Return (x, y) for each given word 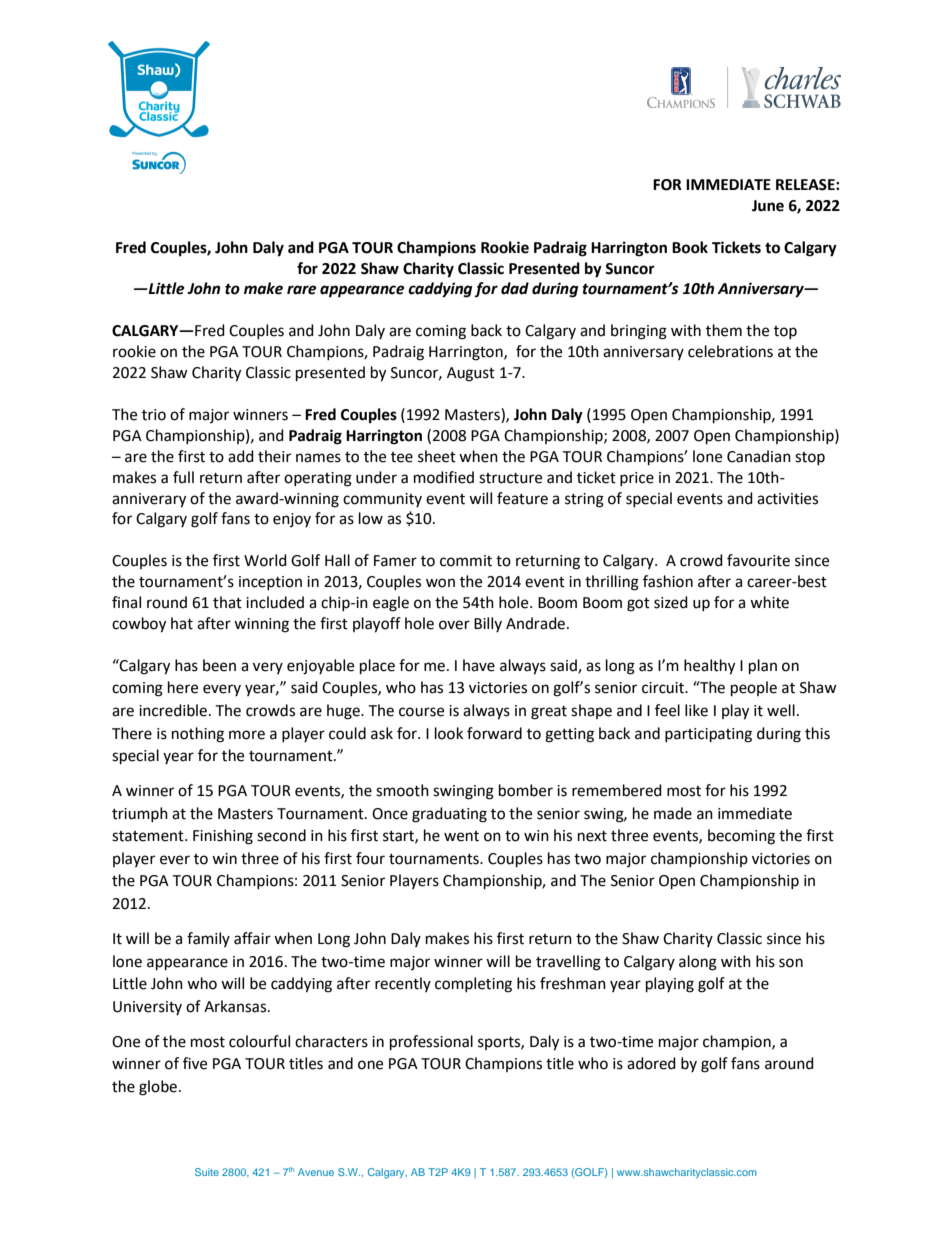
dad (515, 288)
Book (690, 247)
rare (302, 290)
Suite (207, 1172)
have (479, 665)
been (219, 665)
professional (431, 1043)
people (754, 689)
